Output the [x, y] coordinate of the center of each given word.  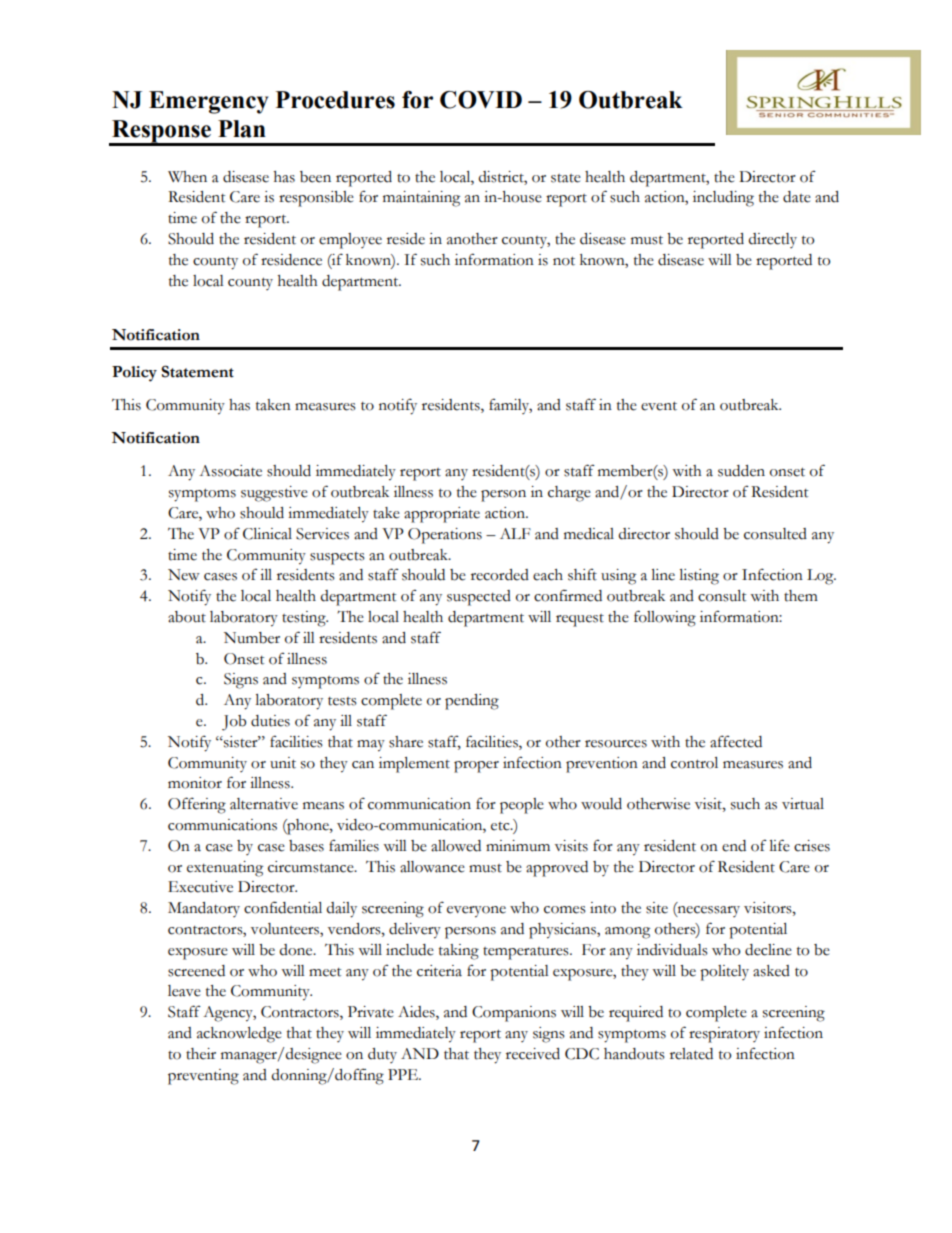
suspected [479, 598]
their [201, 1054]
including [723, 199]
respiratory [724, 1035]
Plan [242, 129]
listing [699, 577]
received [533, 1054]
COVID [481, 100]
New [184, 575]
